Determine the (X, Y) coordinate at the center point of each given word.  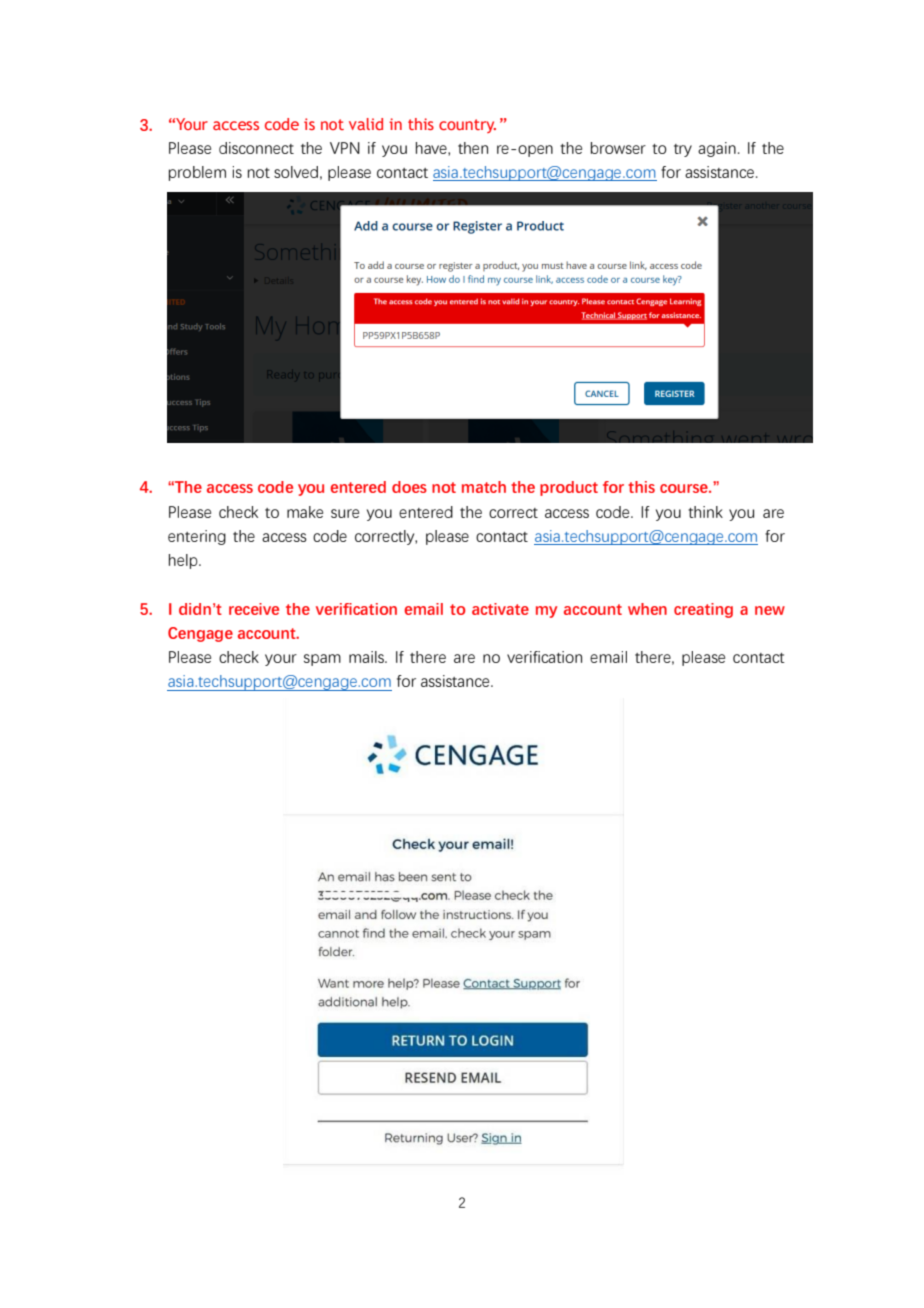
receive (254, 609)
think (705, 512)
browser (618, 148)
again (717, 149)
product (569, 488)
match (484, 487)
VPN (345, 148)
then (473, 148)
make (305, 512)
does (409, 487)
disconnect (256, 148)
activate (500, 609)
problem (197, 173)
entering (197, 537)
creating (703, 610)
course (685, 488)
